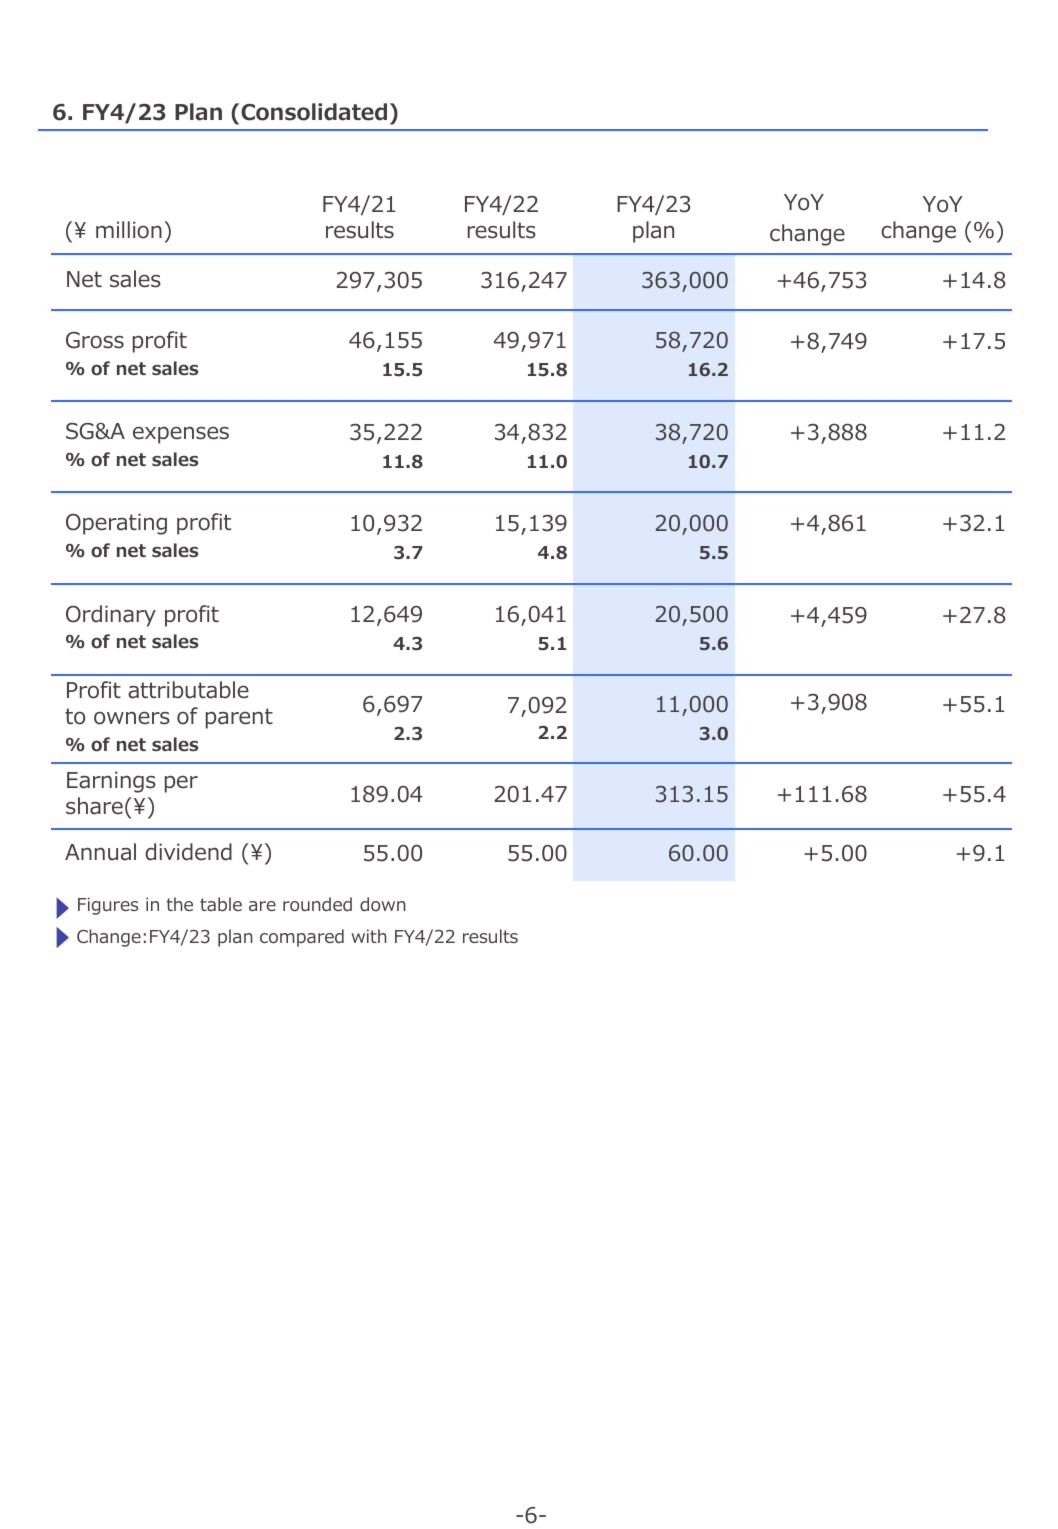 This screenshot has height=1529, width=1058. What do you see at coordinates (95, 340) in the screenshot?
I see `Gross` at bounding box center [95, 340].
